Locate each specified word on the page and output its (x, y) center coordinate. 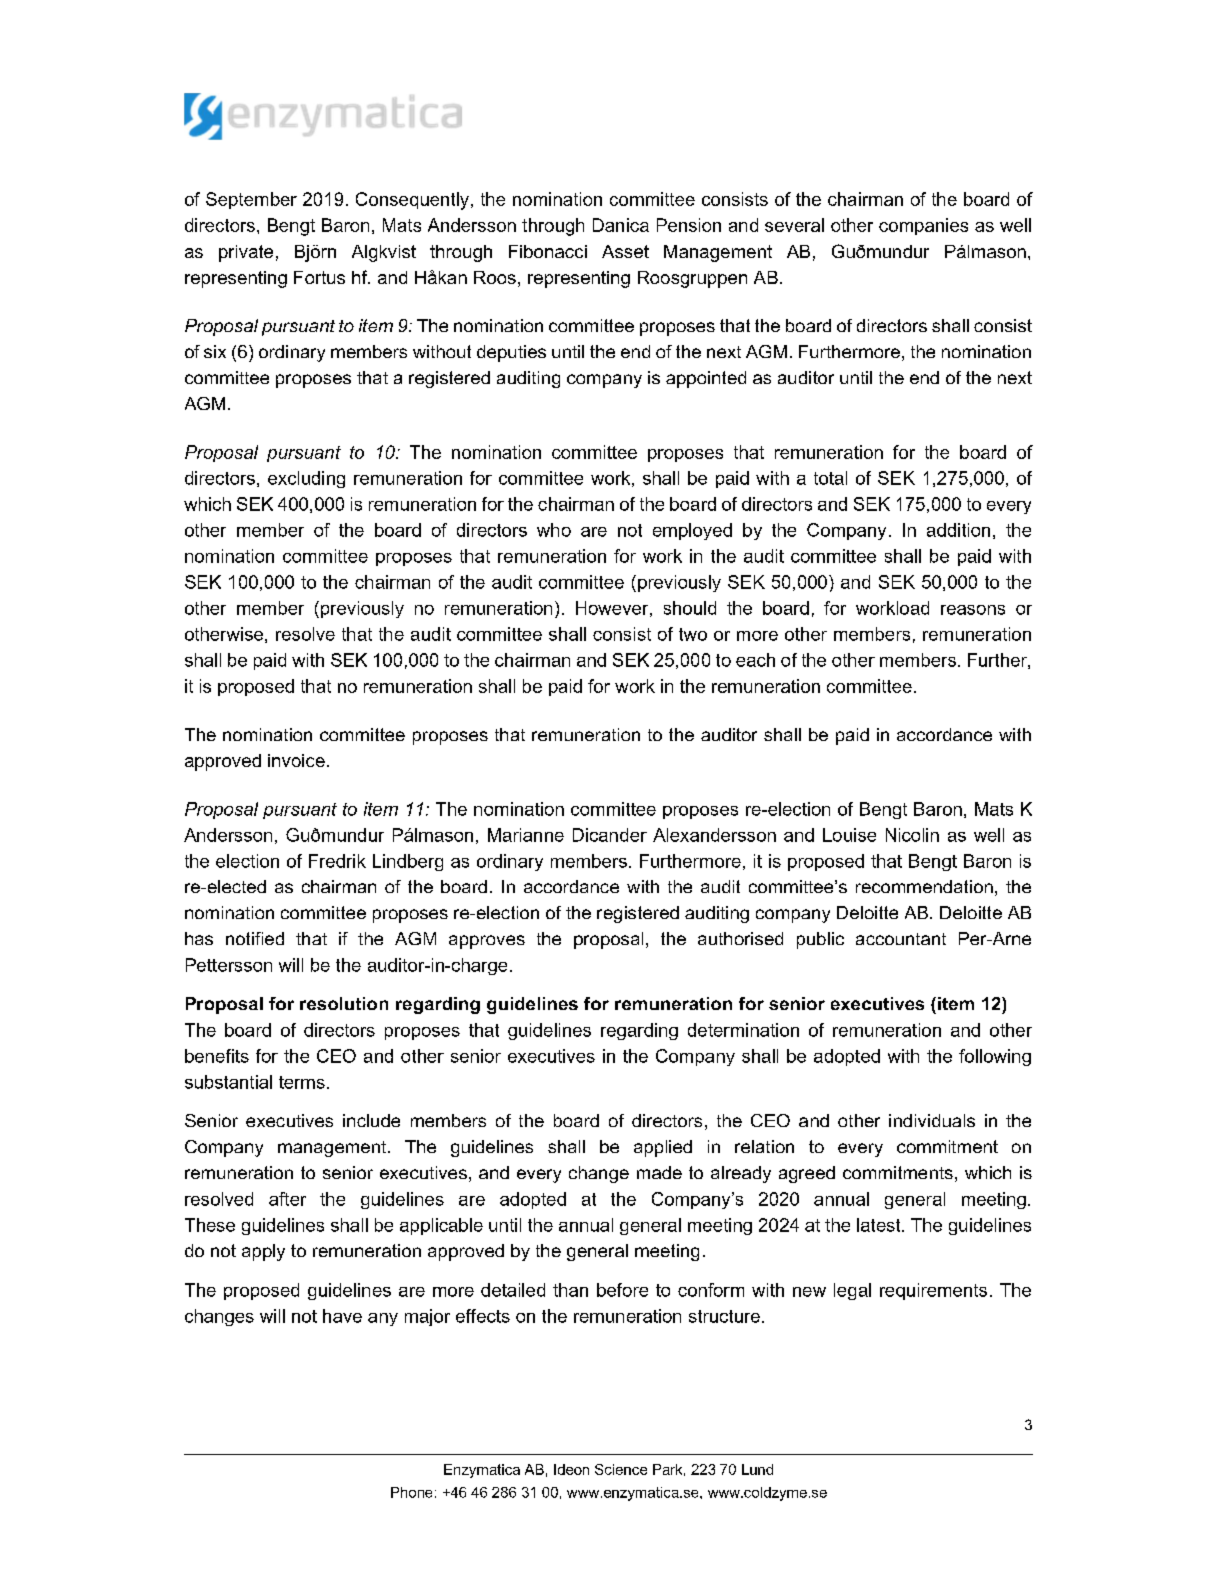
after (287, 1199)
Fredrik (337, 861)
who (554, 530)
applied (663, 1148)
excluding (306, 479)
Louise (849, 835)
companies (923, 226)
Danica (621, 225)
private (246, 253)
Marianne (526, 835)
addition (958, 530)
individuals (932, 1120)
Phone (411, 1492)
